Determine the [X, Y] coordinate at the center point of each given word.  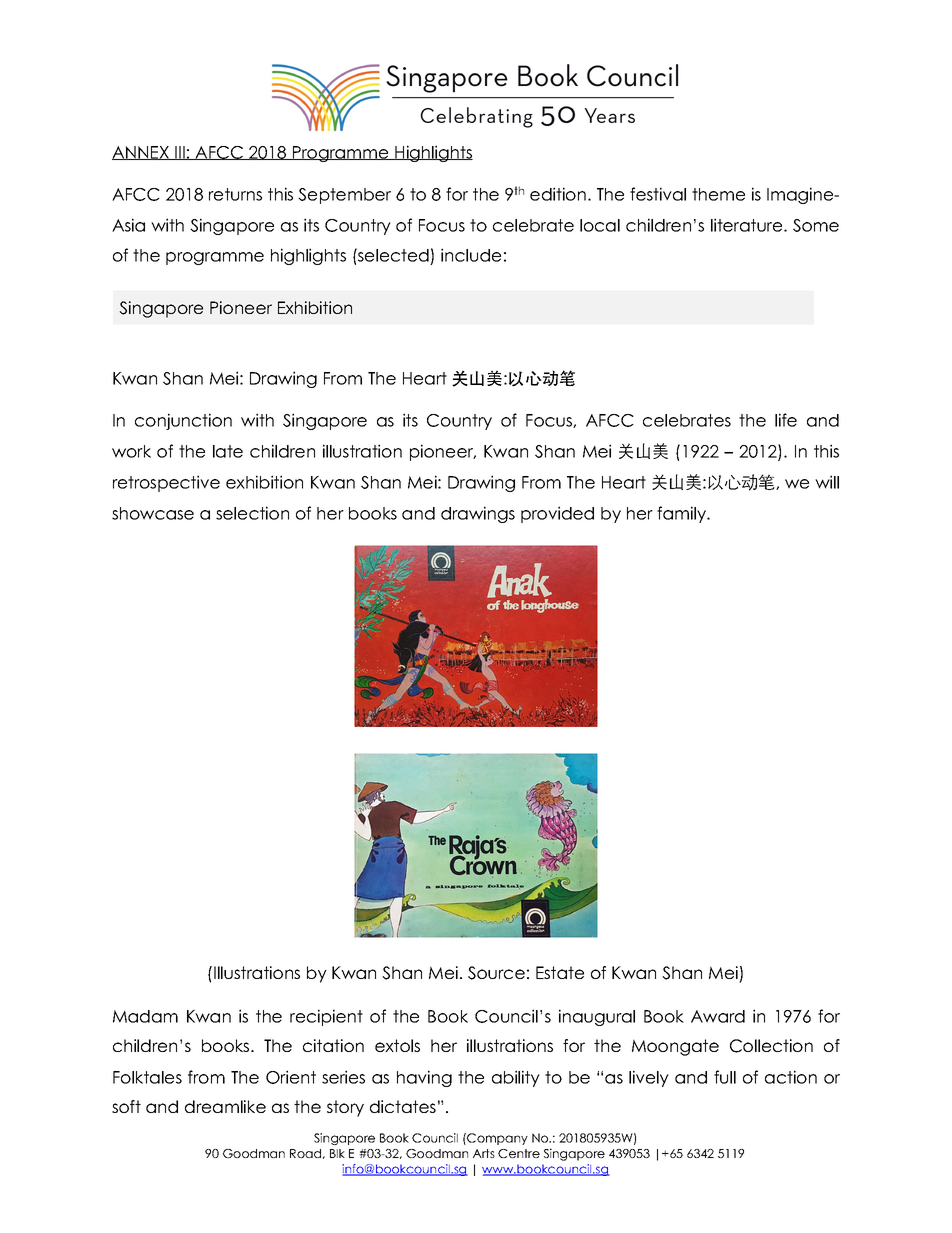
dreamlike [225, 1106]
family [683, 514]
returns [235, 194]
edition [558, 194]
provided [557, 514]
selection [252, 513]
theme [718, 194]
